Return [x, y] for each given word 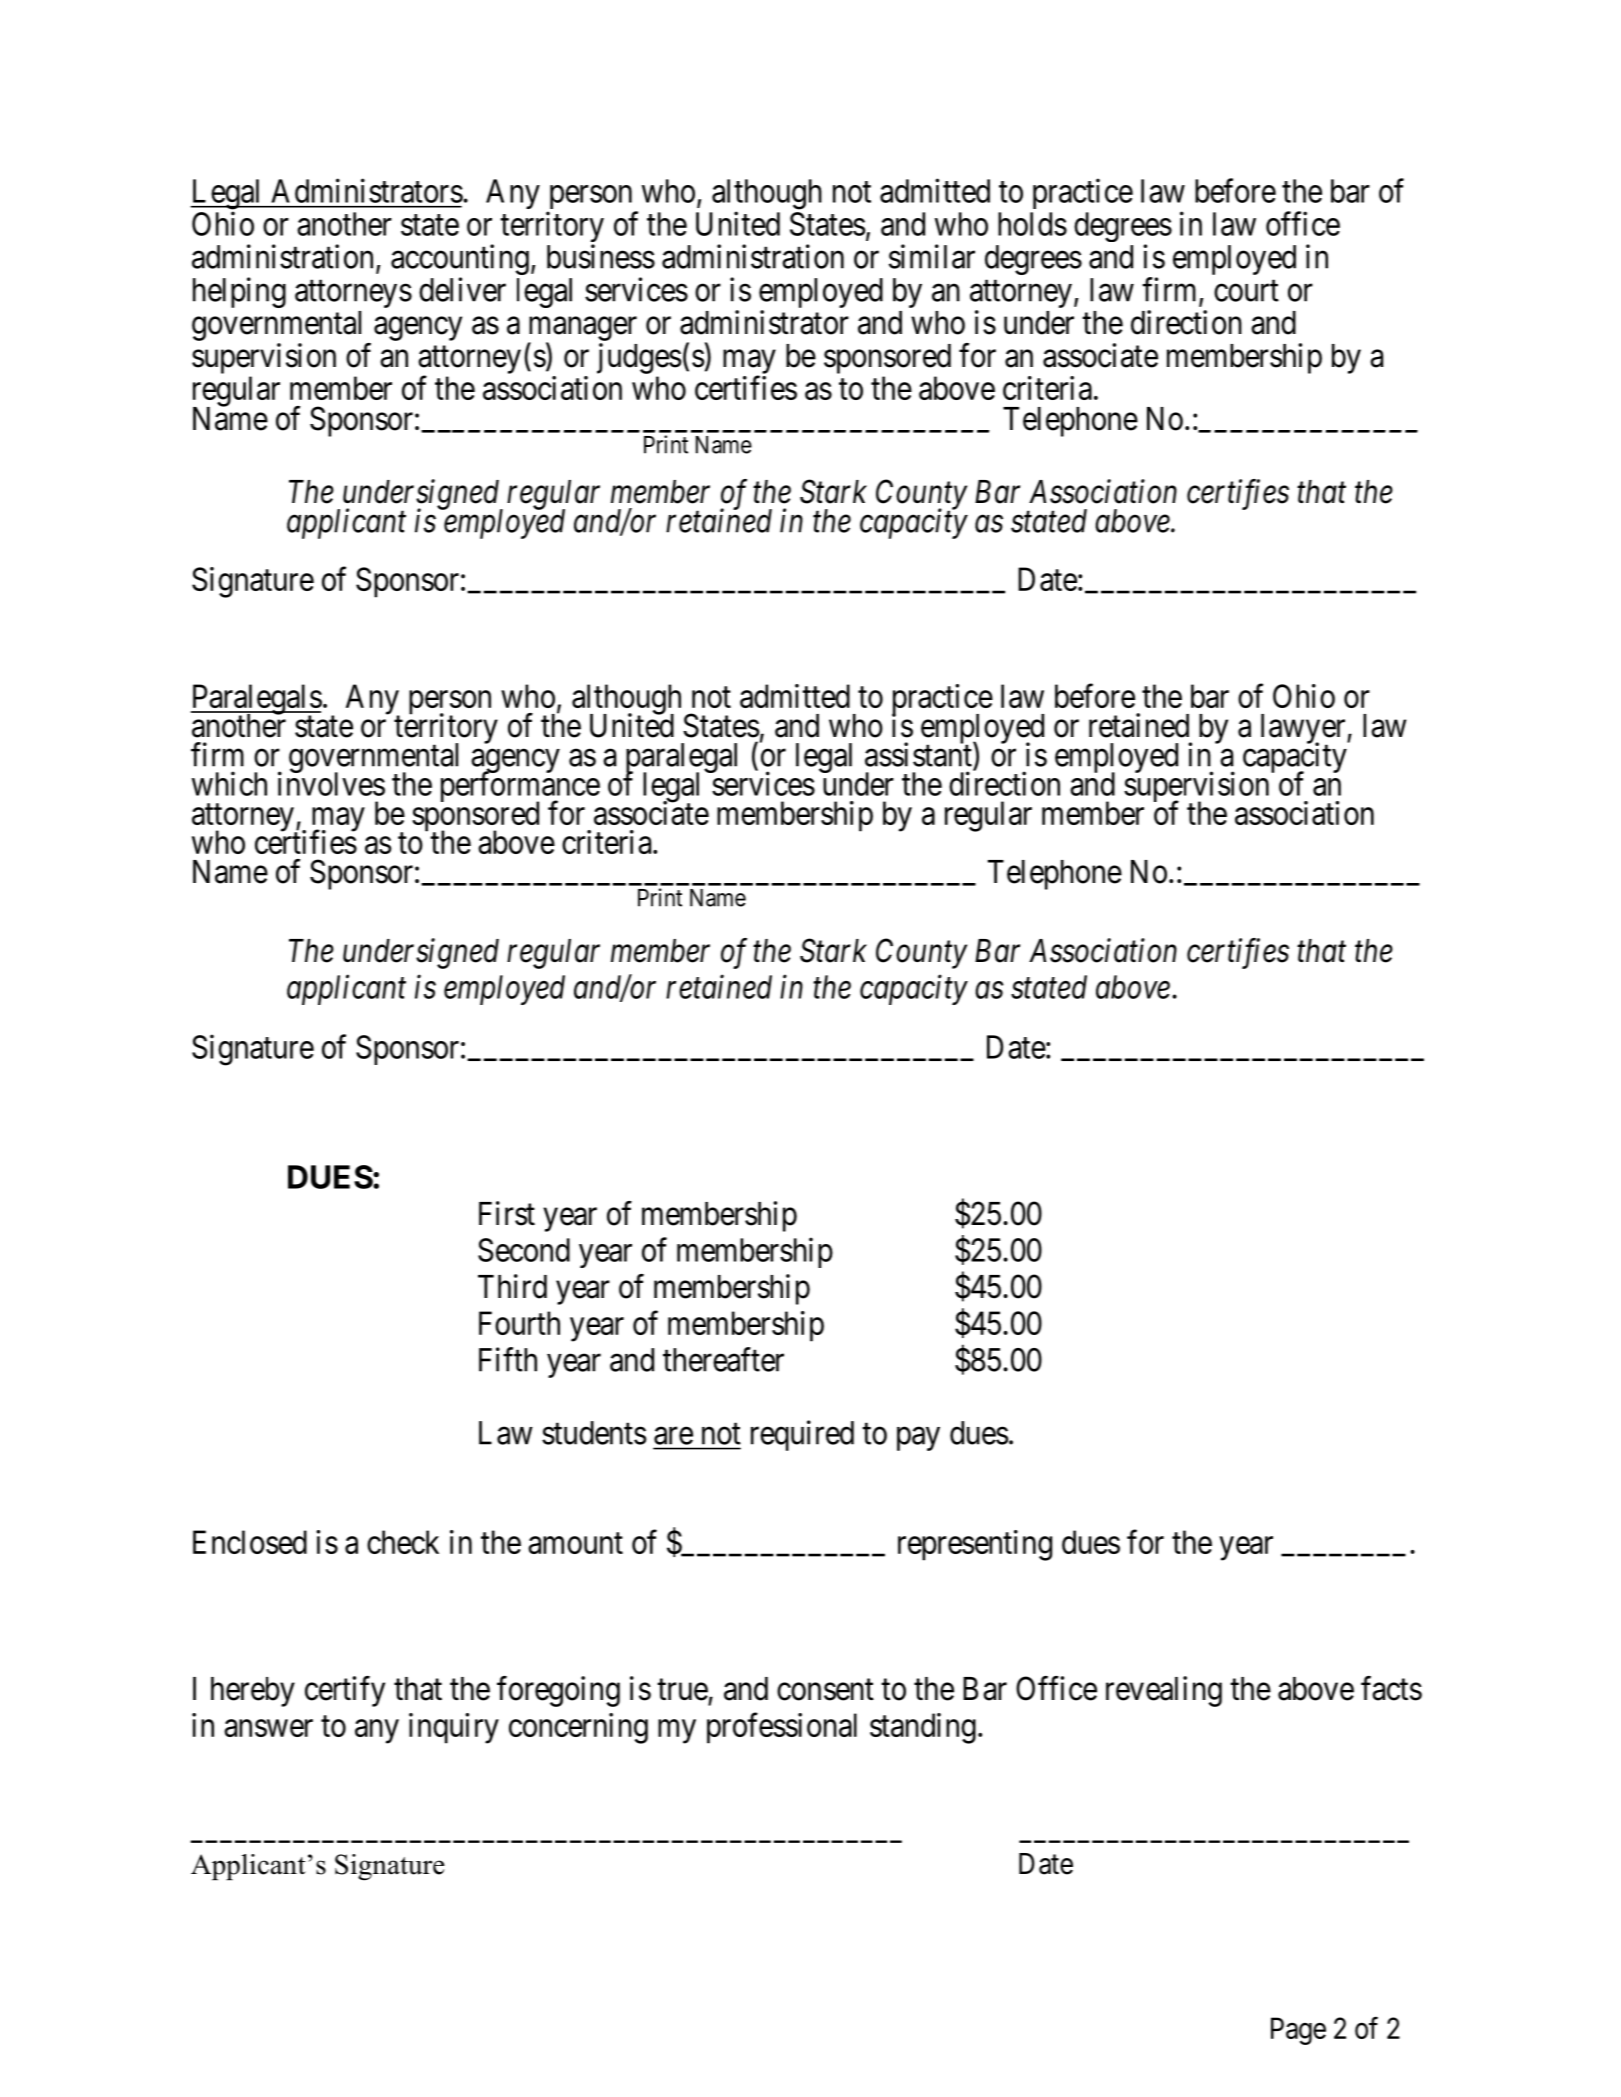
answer [268, 1728]
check [403, 1542]
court [1246, 291]
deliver [462, 289]
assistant [919, 754]
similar [932, 256]
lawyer [1304, 730]
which [229, 783]
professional [782, 1728]
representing [975, 1545]
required [802, 1435]
